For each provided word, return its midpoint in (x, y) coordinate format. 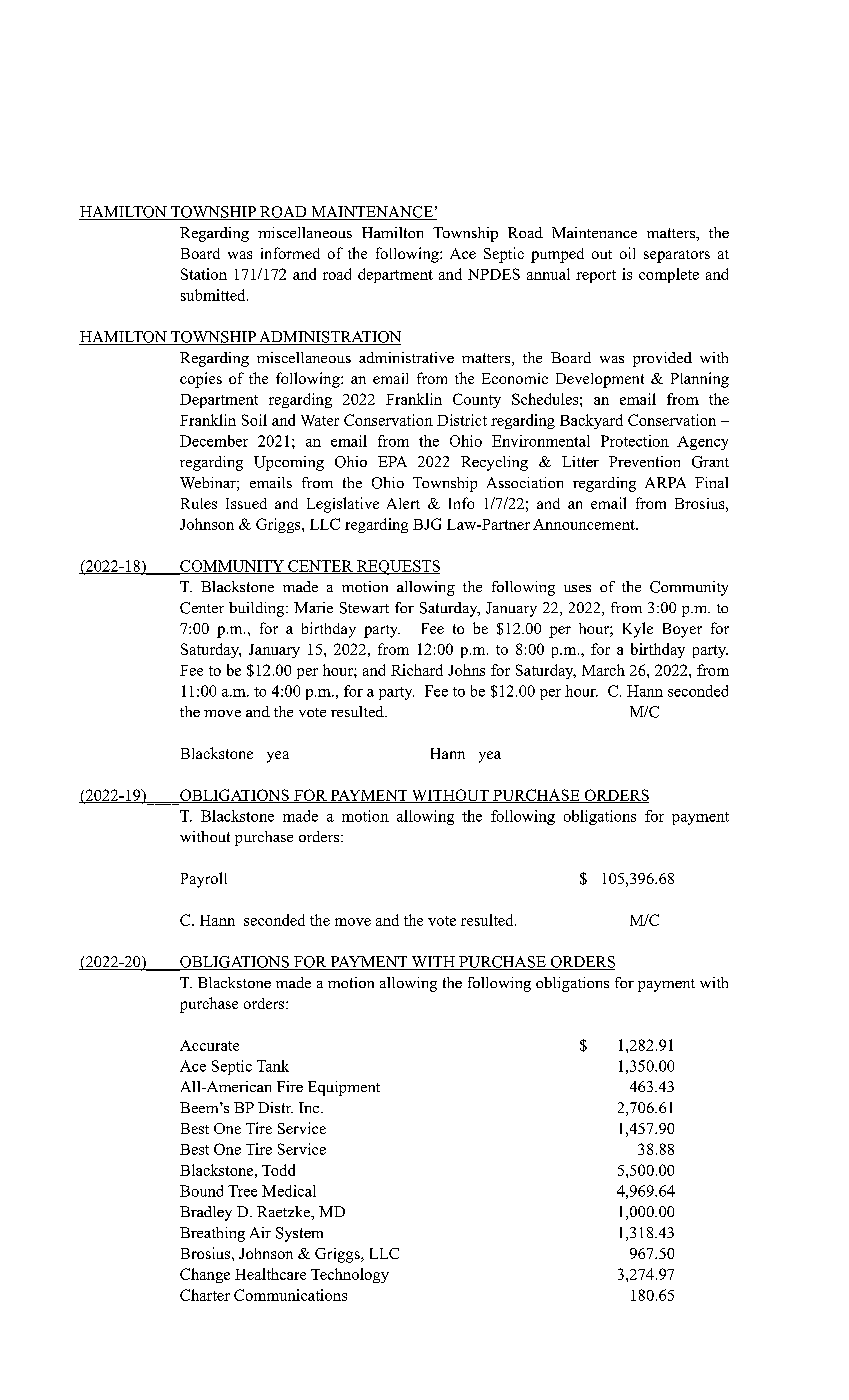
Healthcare (270, 1274)
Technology (350, 1275)
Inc (310, 1107)
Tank (273, 1066)
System (299, 1234)
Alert (403, 503)
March (603, 670)
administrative (406, 357)
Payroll (204, 880)
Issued (246, 503)
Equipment (344, 1088)
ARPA (665, 482)
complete (669, 275)
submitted (214, 295)
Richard (417, 670)
